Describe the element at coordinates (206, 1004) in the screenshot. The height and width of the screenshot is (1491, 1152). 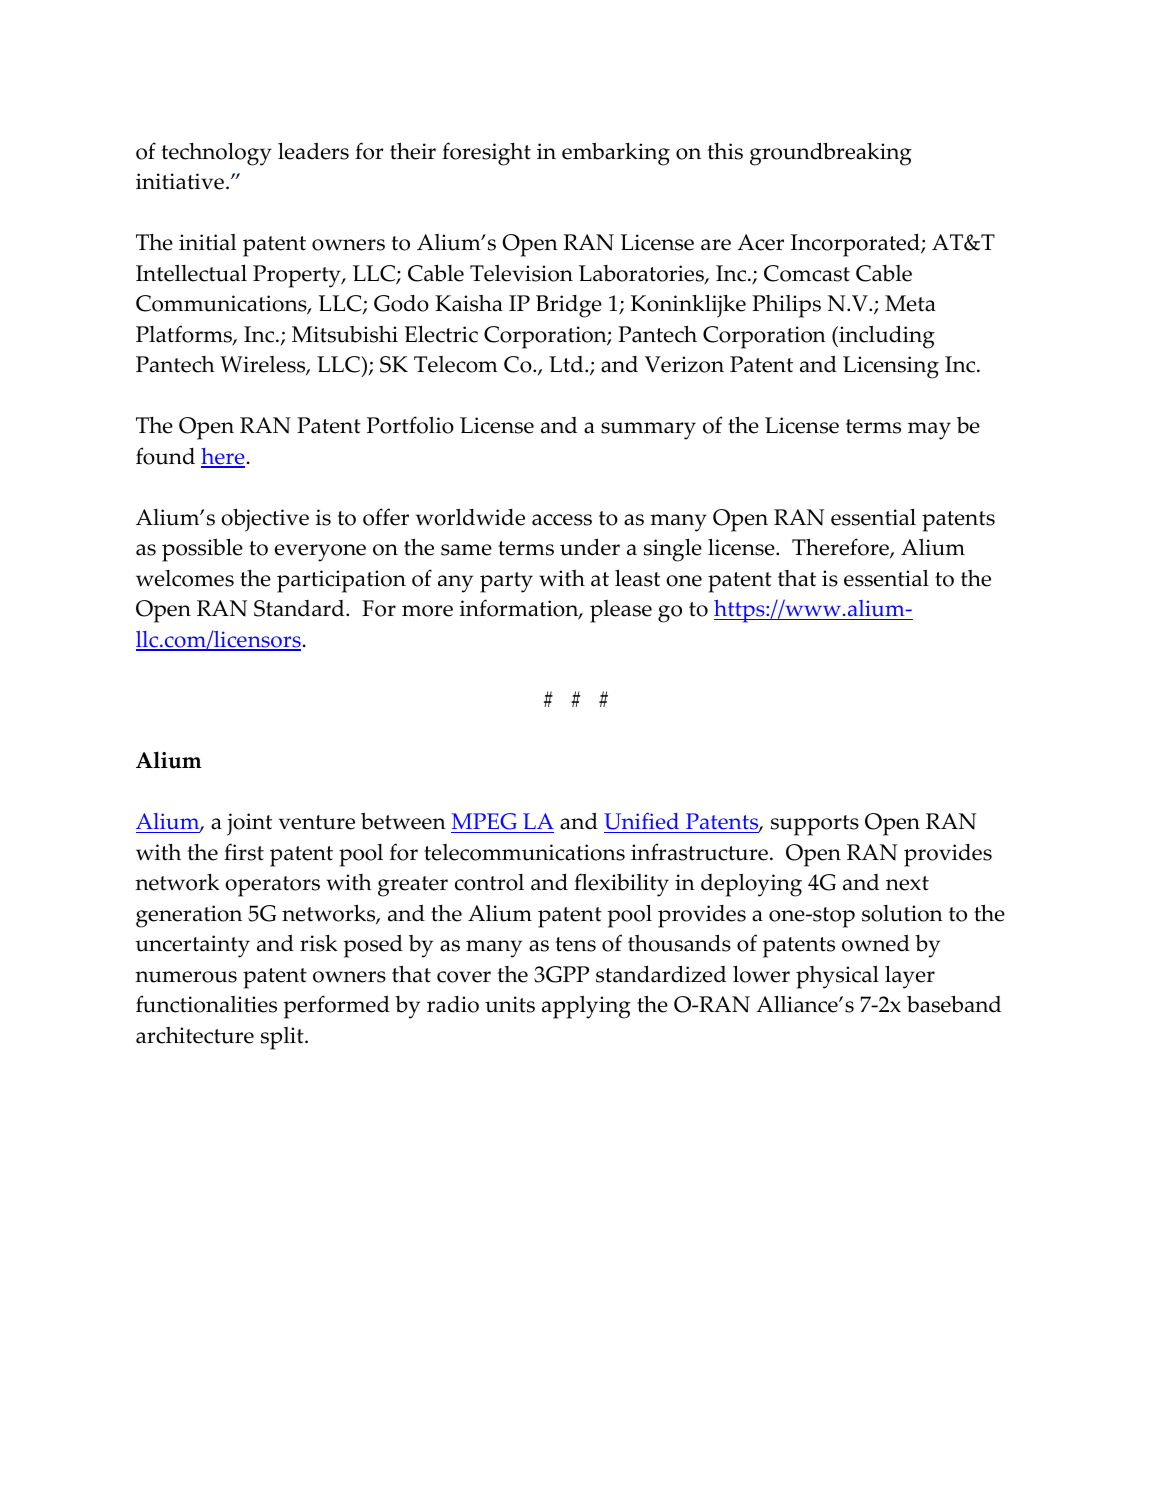
I see `functionalities` at that location.
